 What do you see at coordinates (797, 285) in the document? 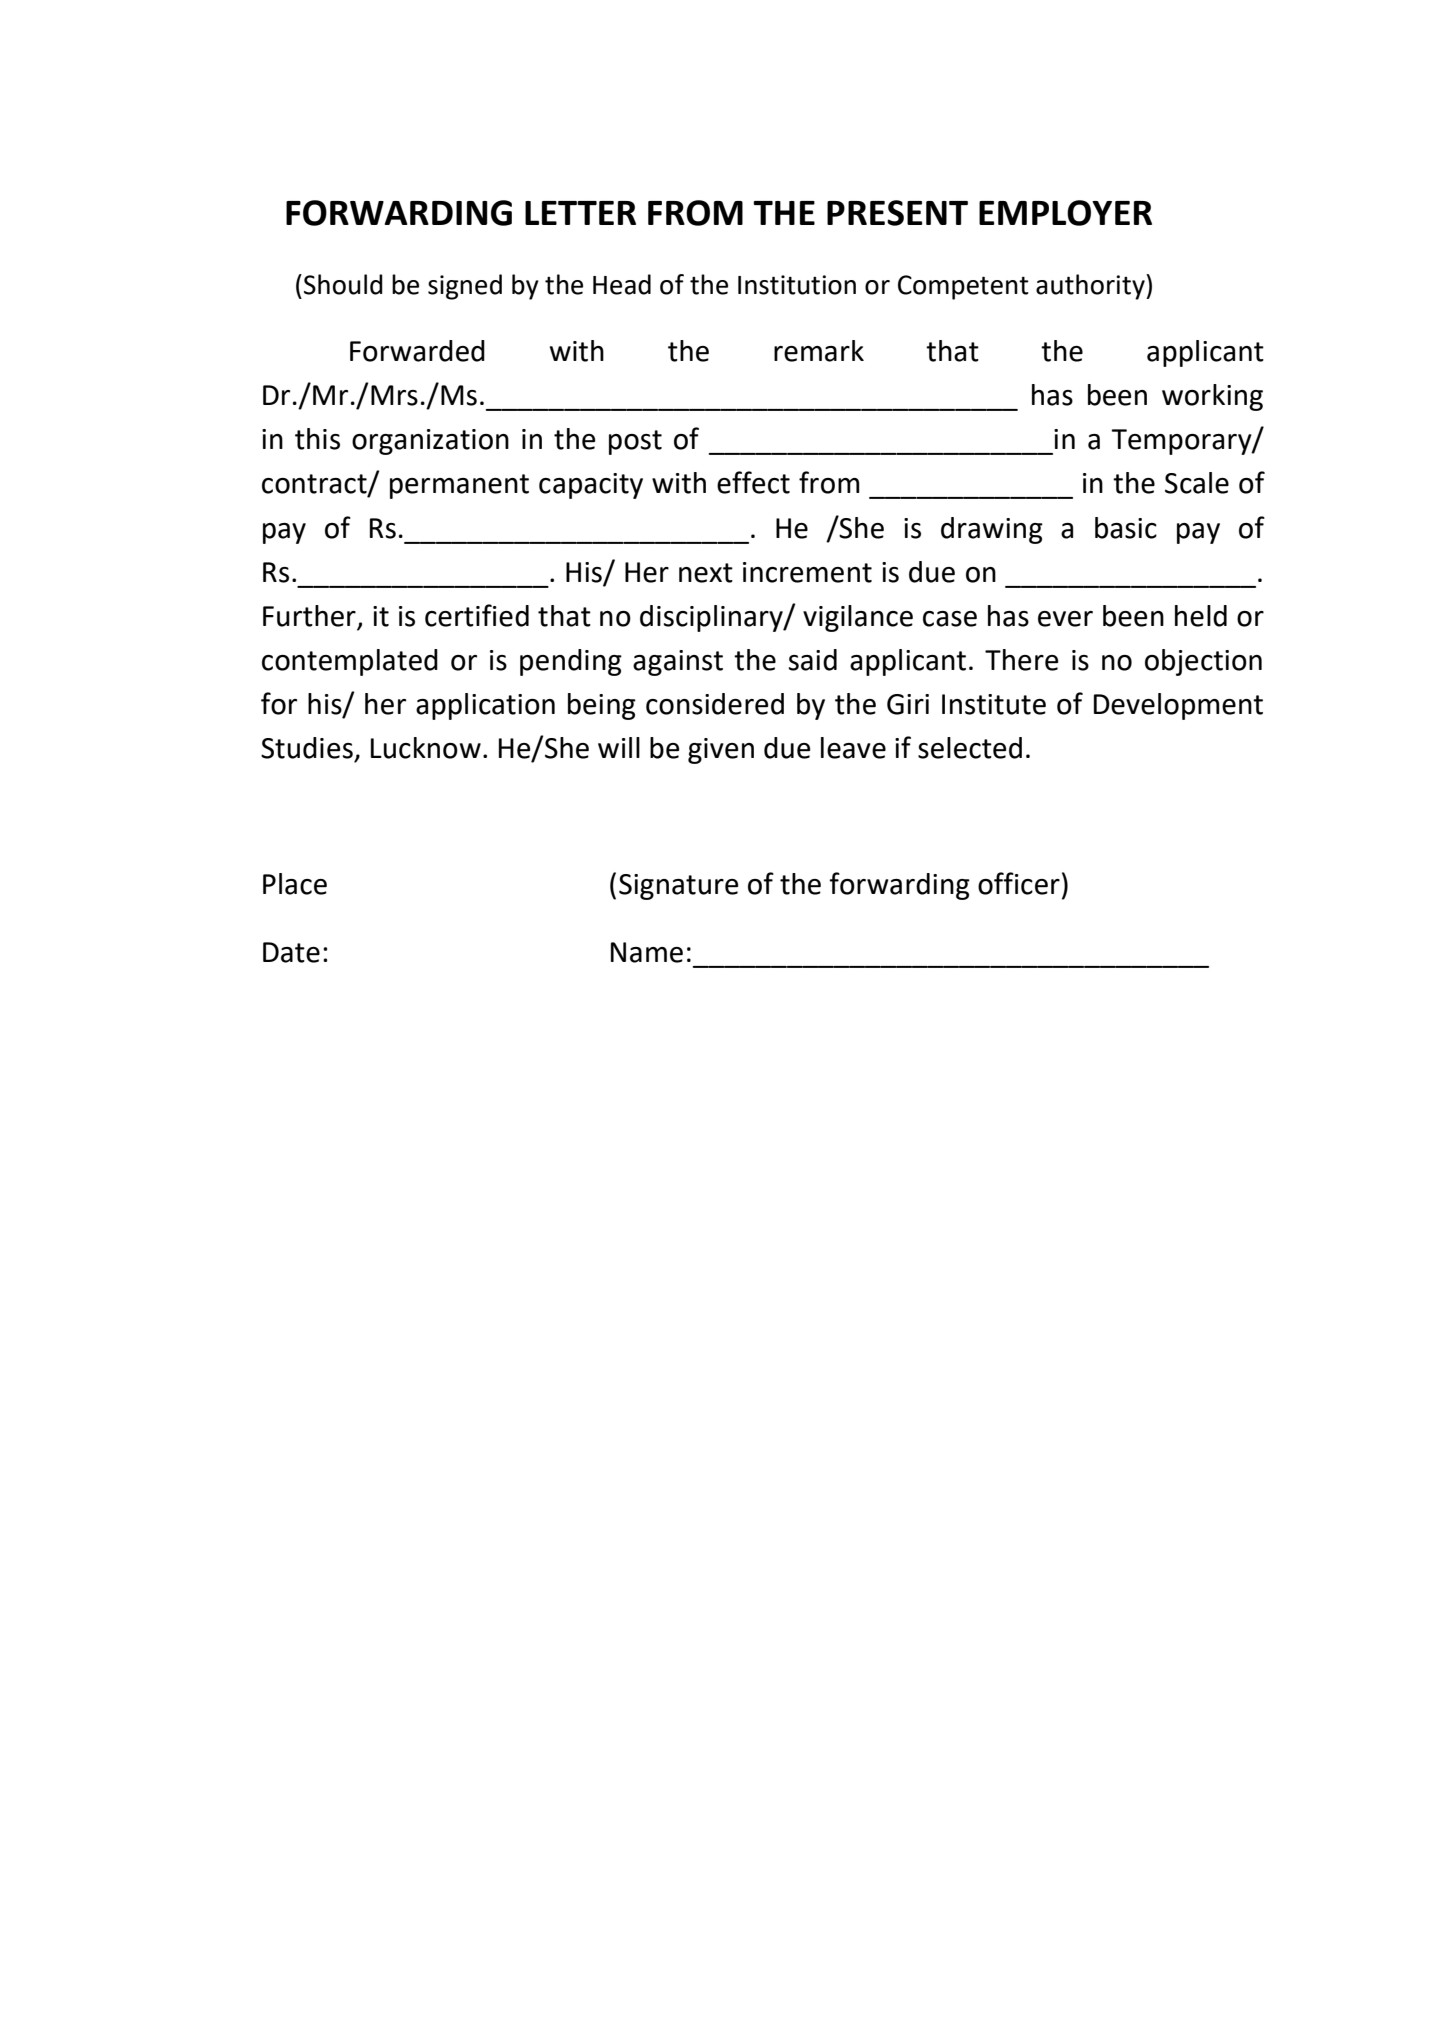
I see `Institution` at bounding box center [797, 285].
